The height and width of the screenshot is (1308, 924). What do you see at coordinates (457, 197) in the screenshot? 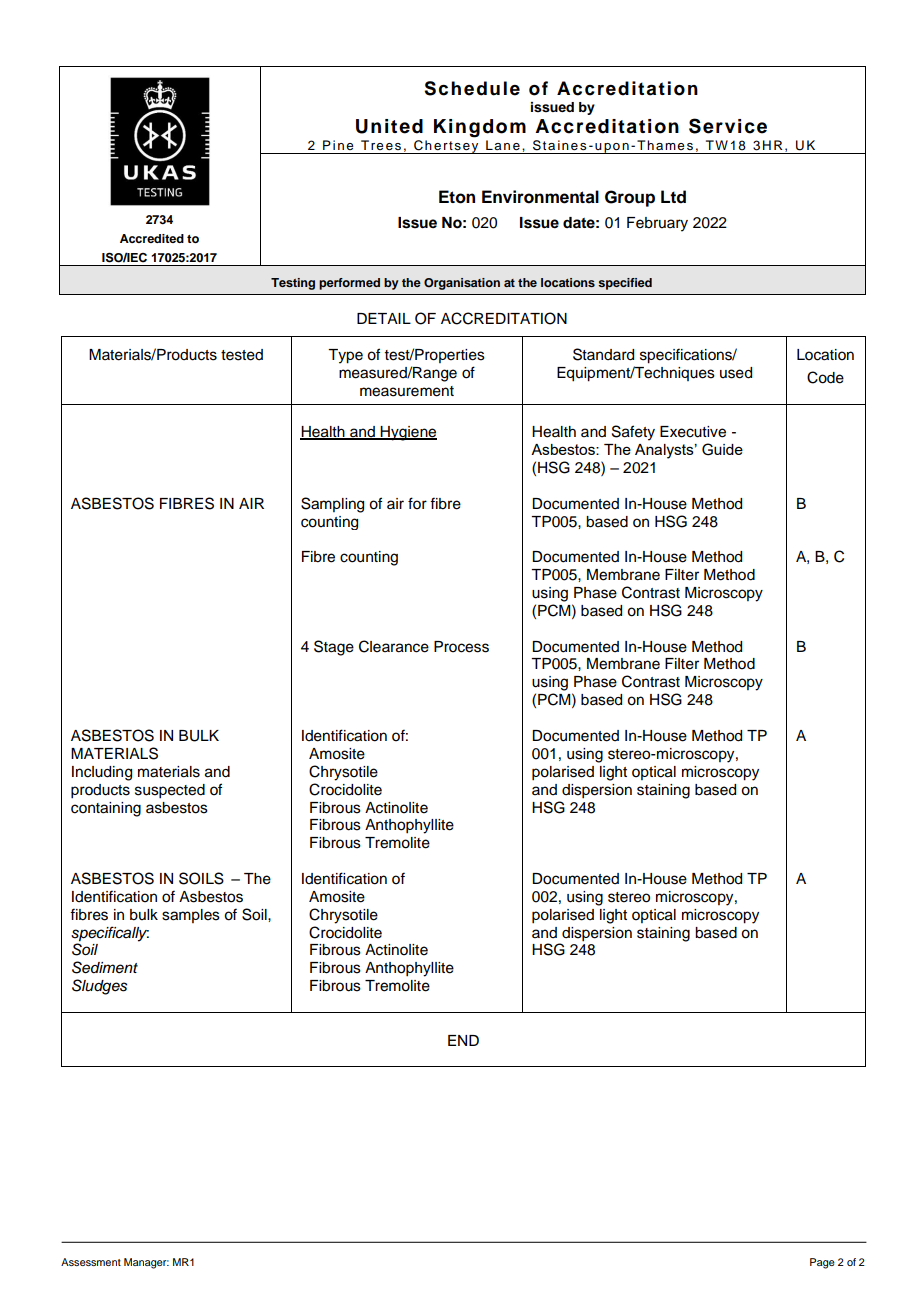
I see `Eton` at bounding box center [457, 197].
